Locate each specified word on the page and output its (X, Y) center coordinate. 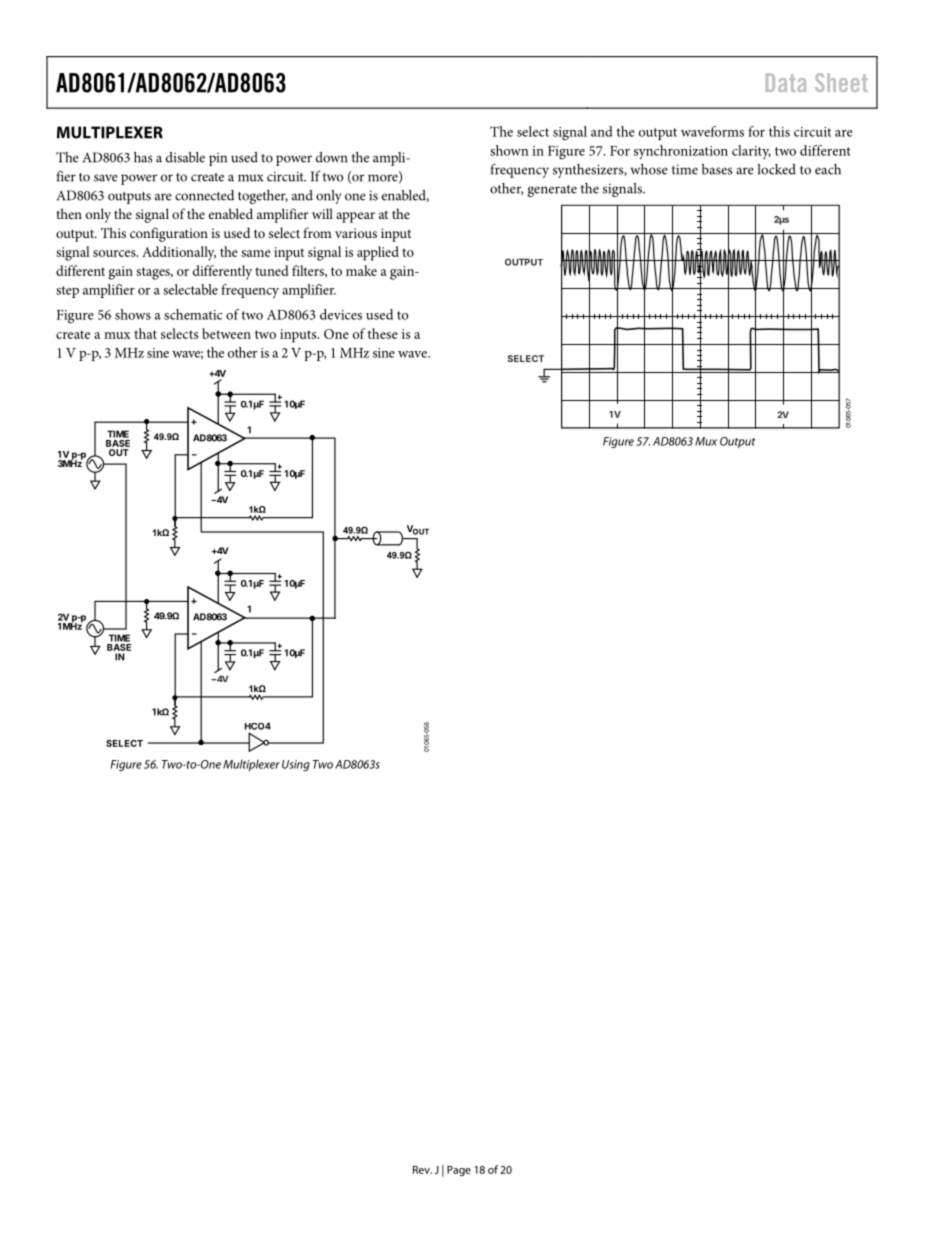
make (361, 270)
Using (296, 765)
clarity (751, 152)
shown (509, 150)
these (382, 333)
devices (341, 314)
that (145, 333)
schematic (193, 314)
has (143, 157)
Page (459, 1170)
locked (776, 169)
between (226, 333)
